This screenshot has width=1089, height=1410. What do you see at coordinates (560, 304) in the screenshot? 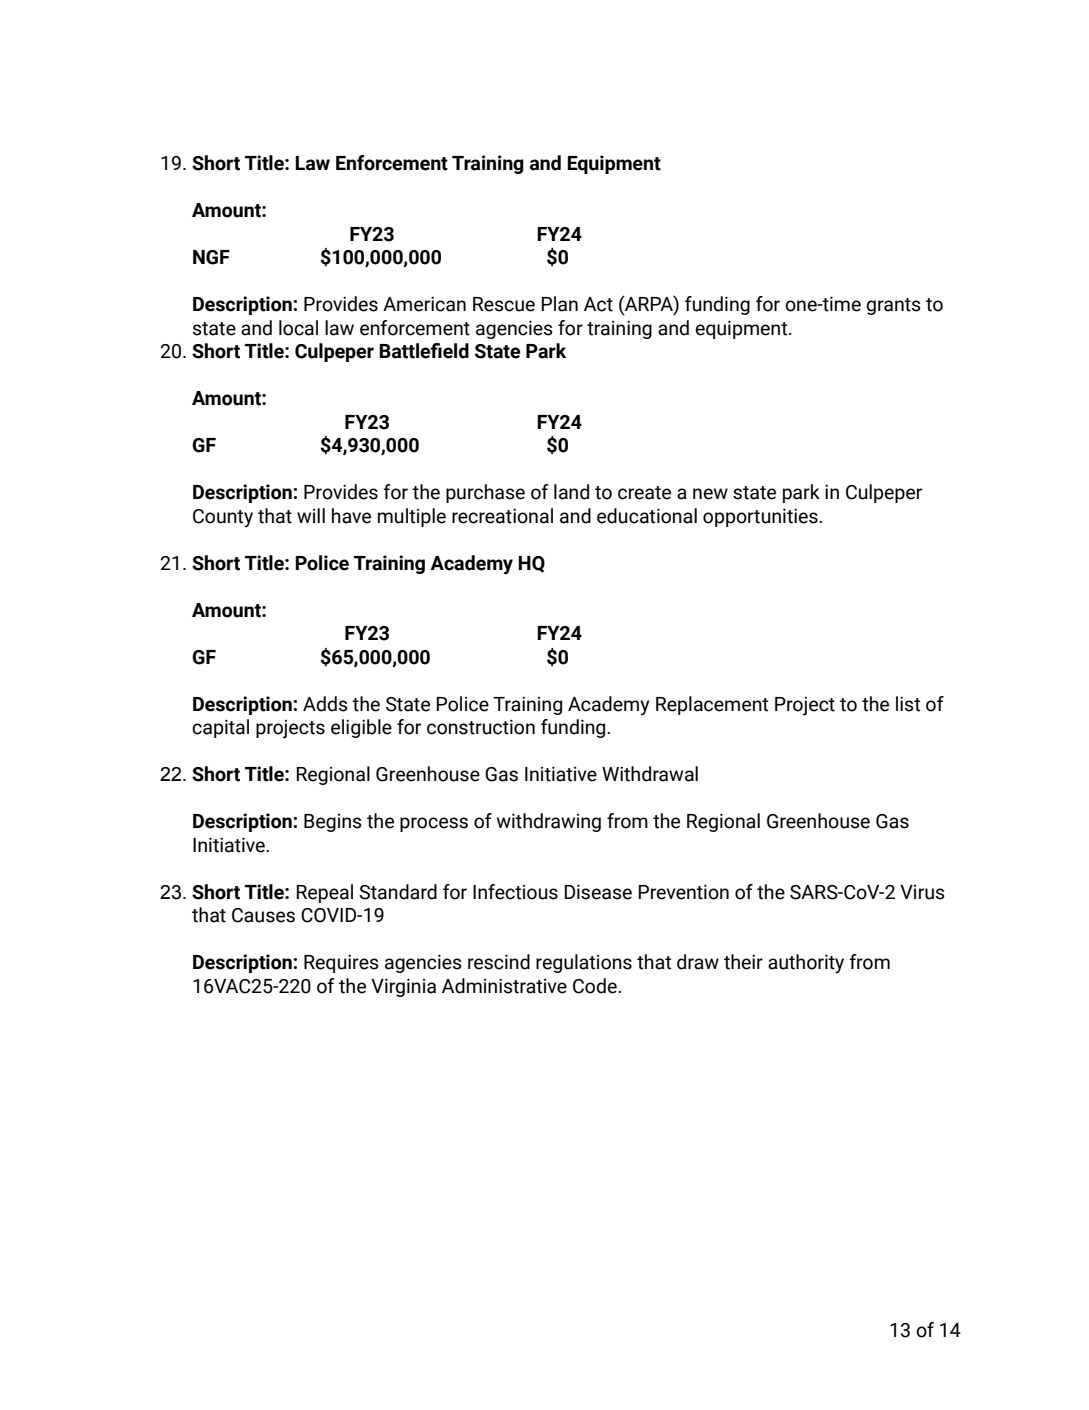
I see `Plan` at bounding box center [560, 304].
